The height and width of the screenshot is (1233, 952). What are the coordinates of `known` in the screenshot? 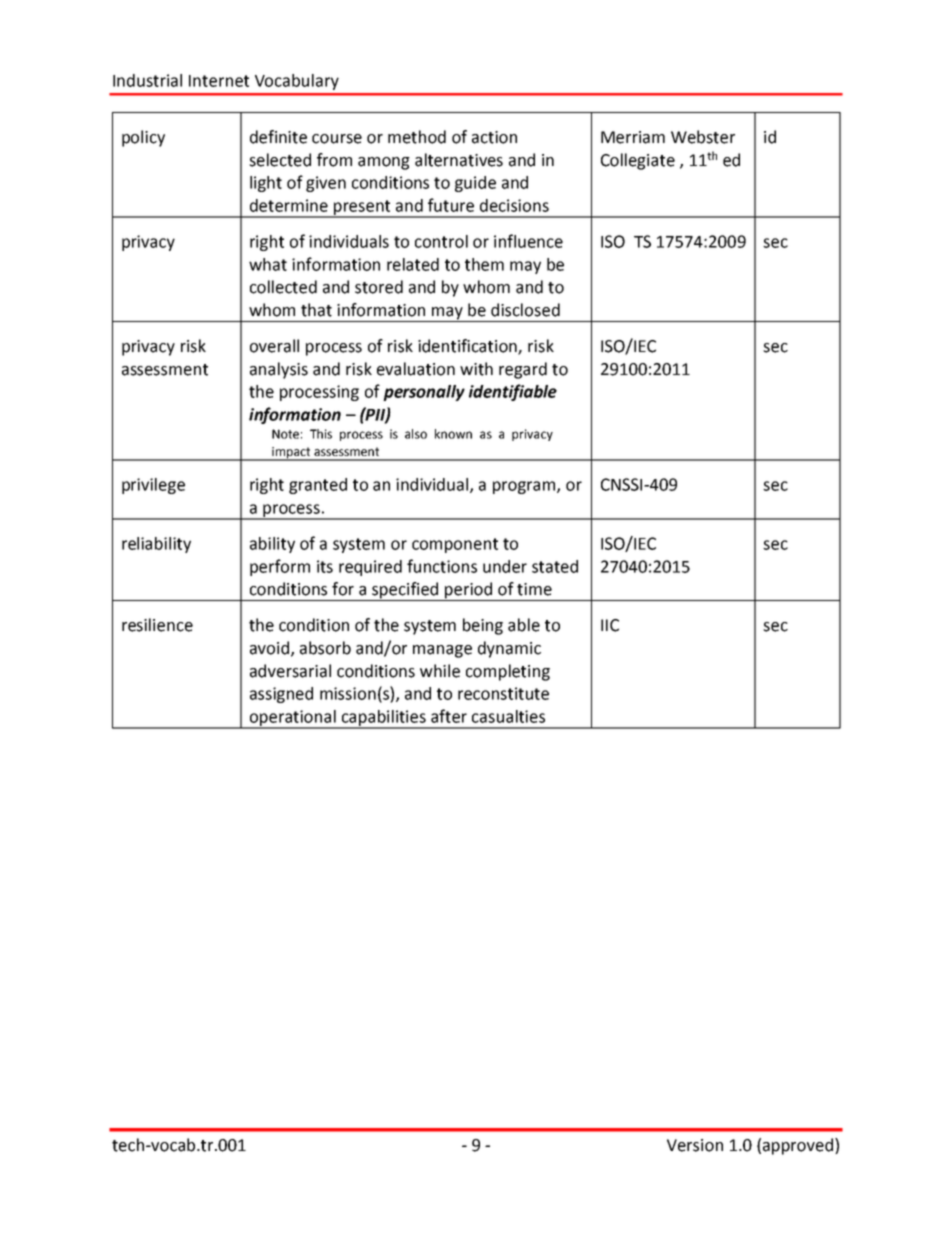 It's located at (453, 434).
